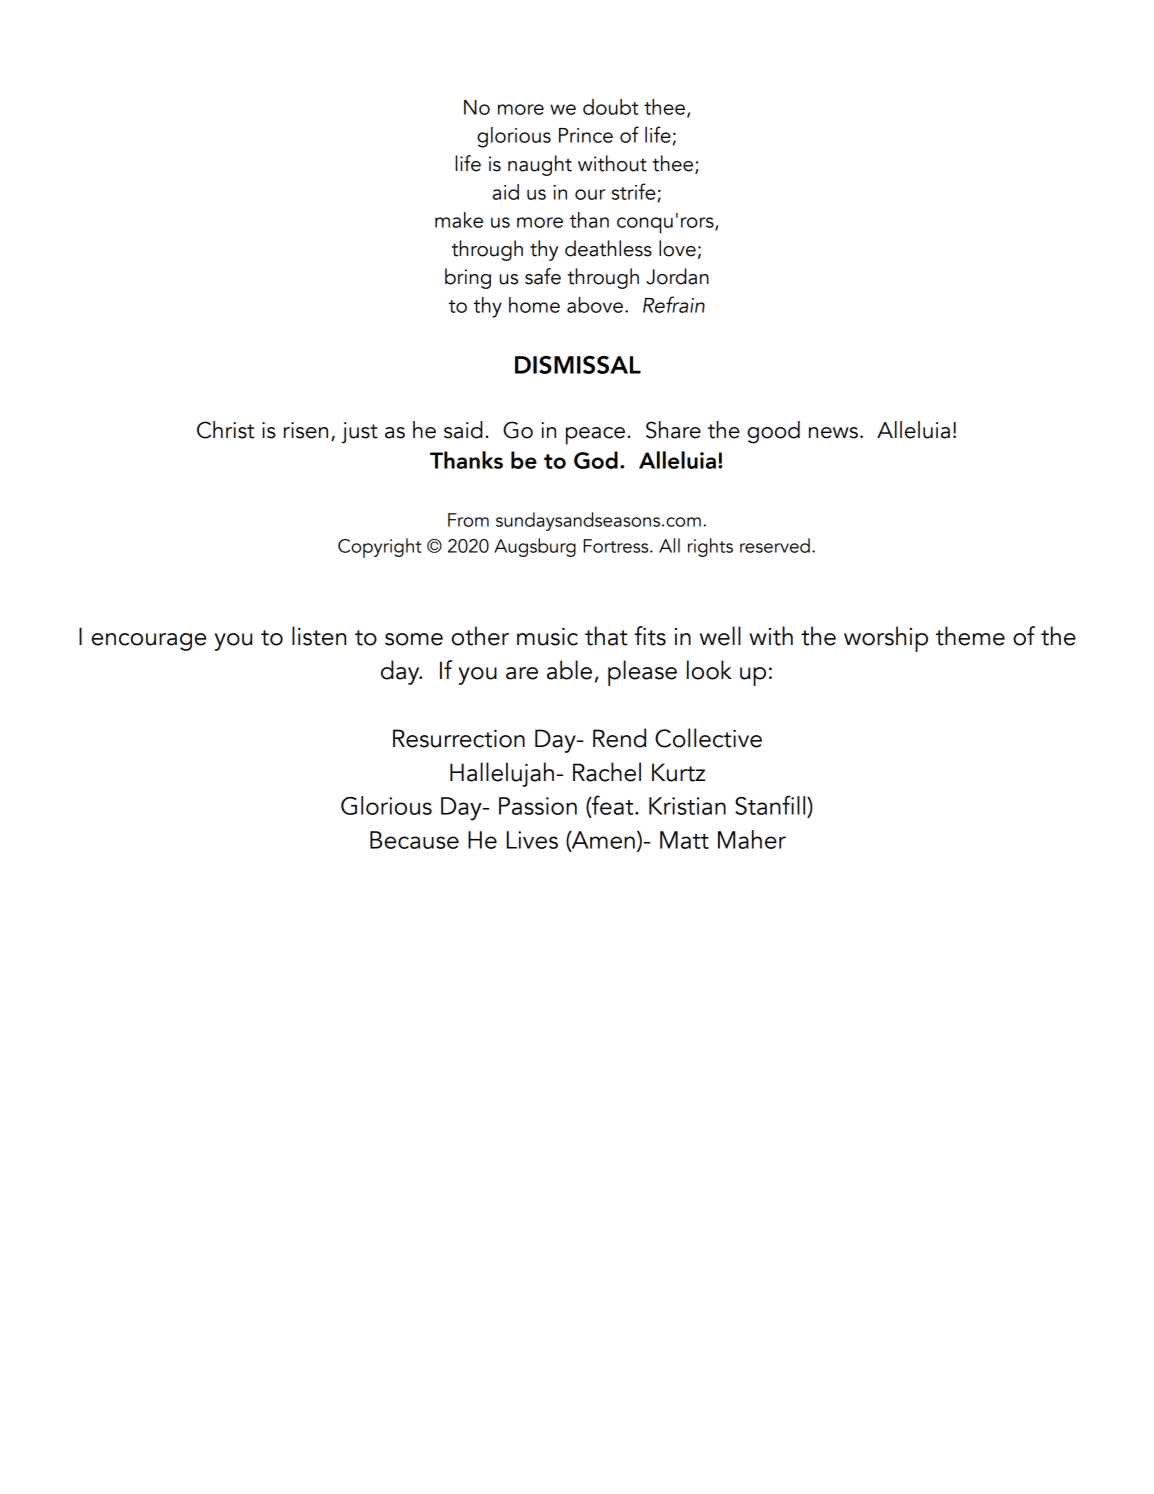 The image size is (1154, 1494). I want to click on Prince, so click(586, 135).
